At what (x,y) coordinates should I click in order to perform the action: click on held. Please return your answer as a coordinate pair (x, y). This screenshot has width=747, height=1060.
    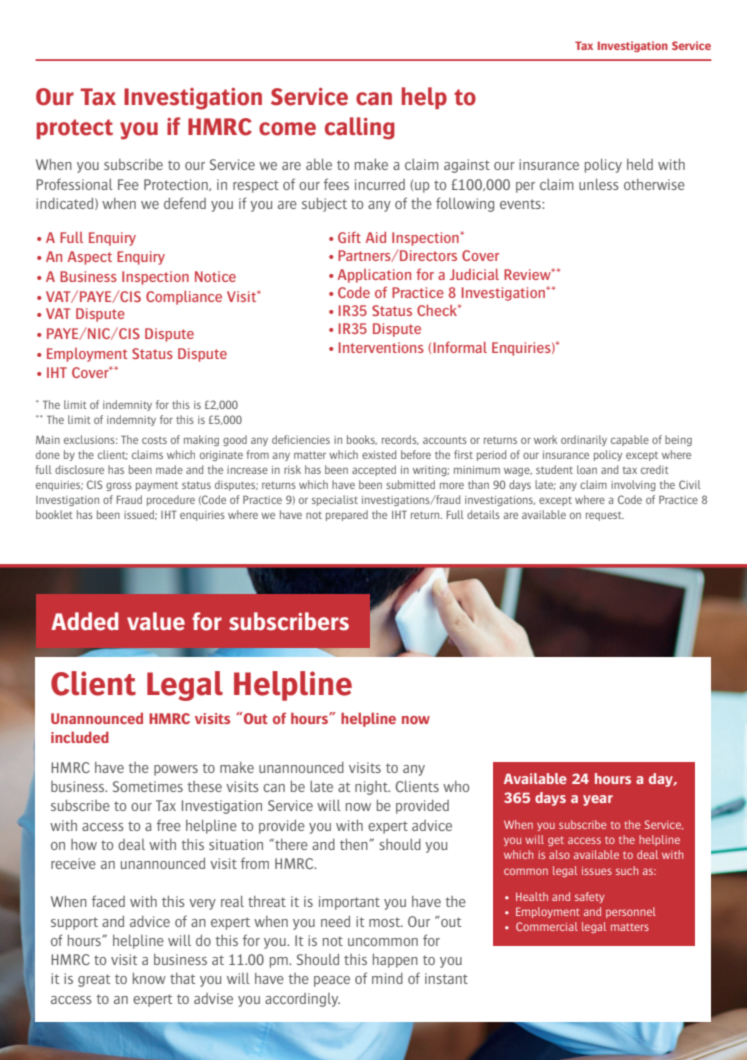
    Looking at the image, I should click on (640, 164).
